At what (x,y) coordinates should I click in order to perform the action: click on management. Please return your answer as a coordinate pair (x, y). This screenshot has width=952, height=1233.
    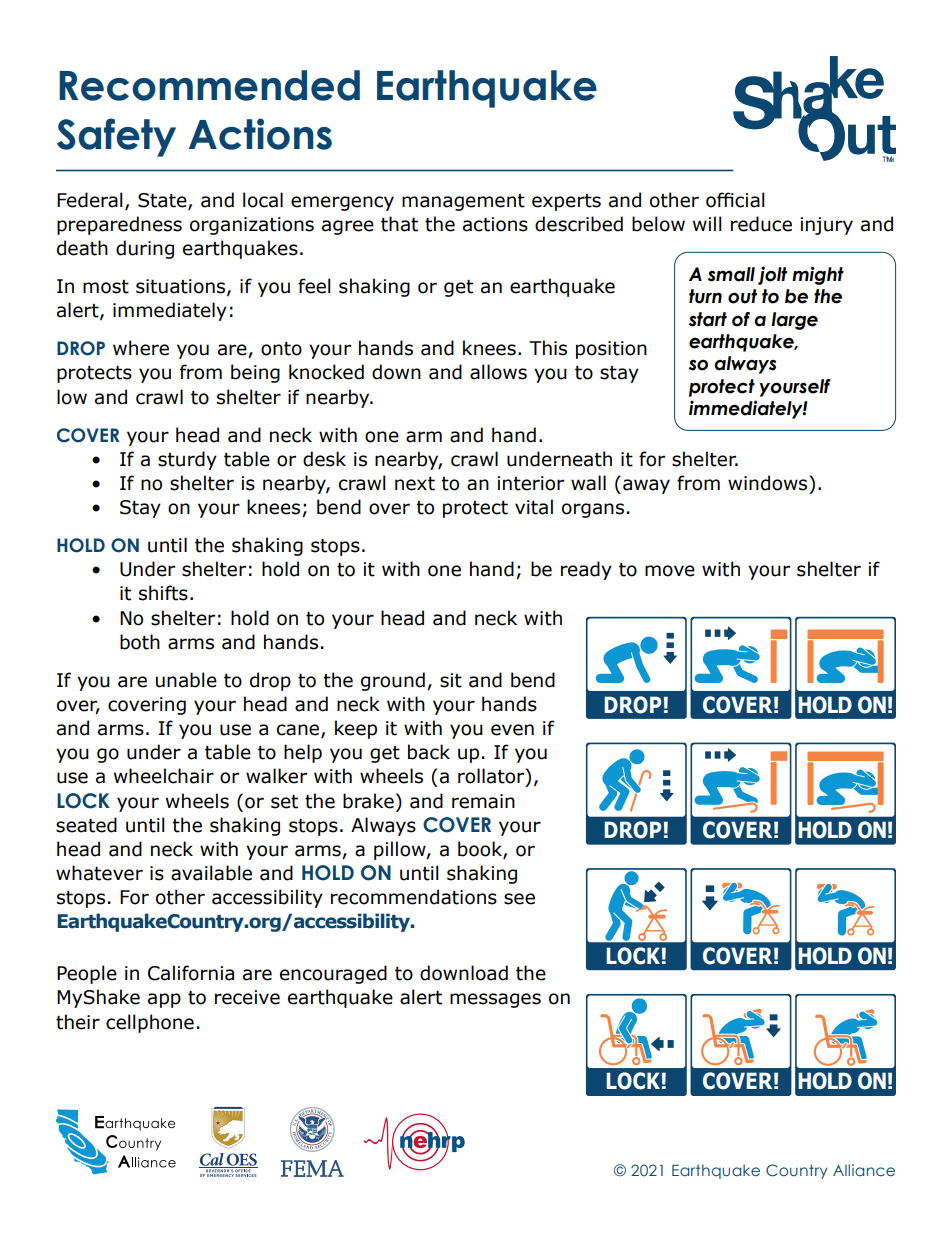
    Looking at the image, I should click on (463, 202).
